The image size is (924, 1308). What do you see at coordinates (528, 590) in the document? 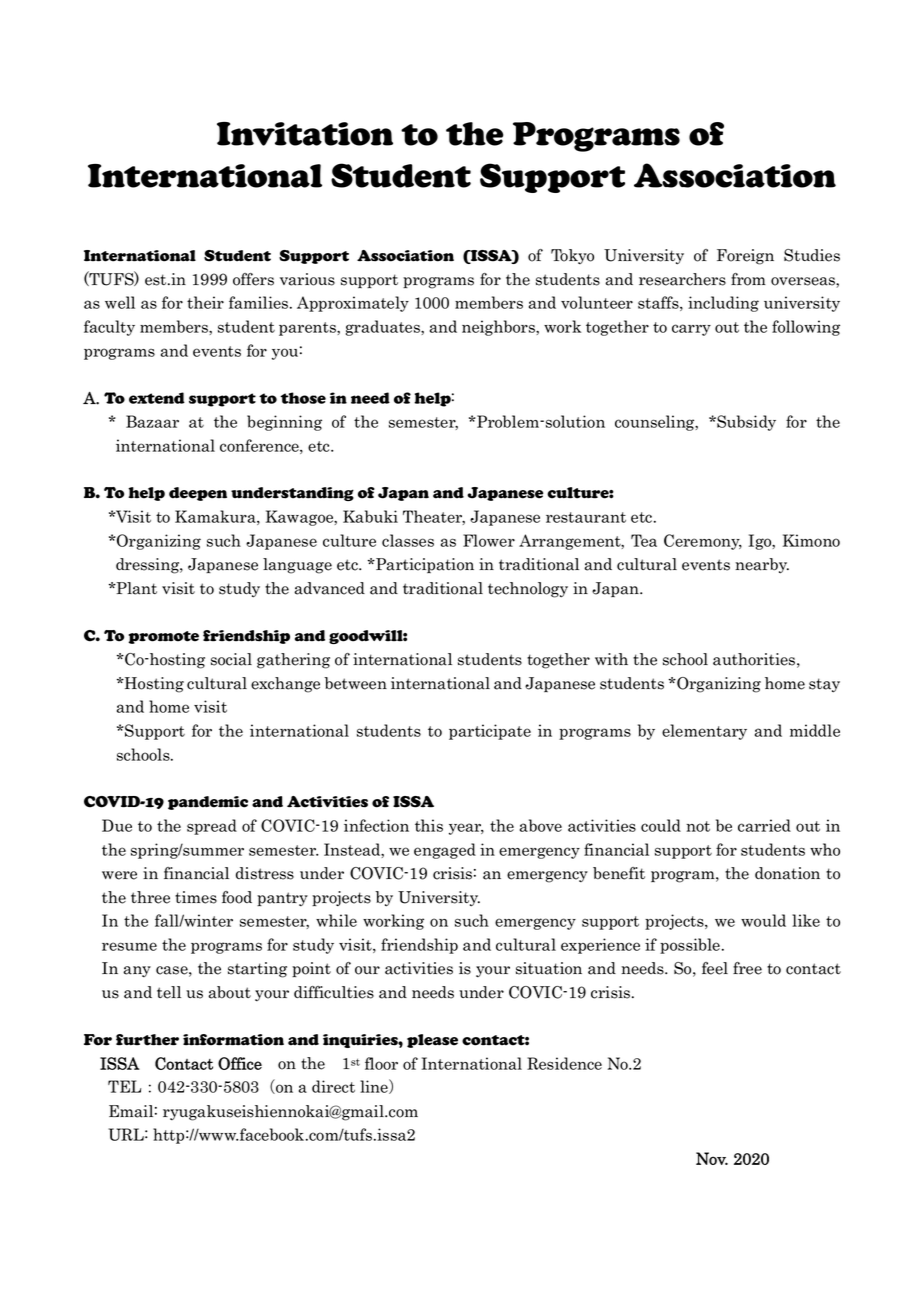
I see `technology` at bounding box center [528, 590].
